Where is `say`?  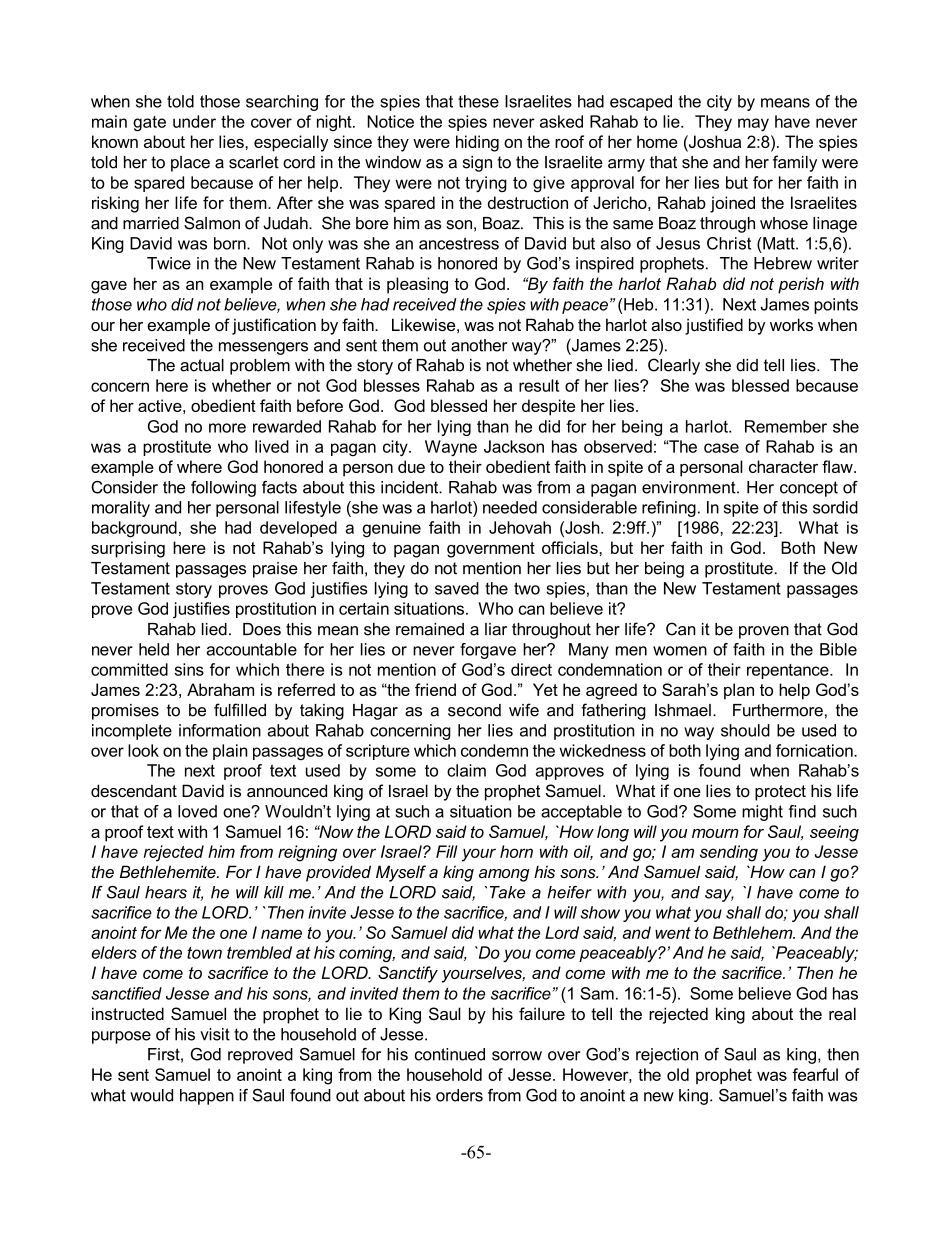
say is located at coordinates (719, 895).
